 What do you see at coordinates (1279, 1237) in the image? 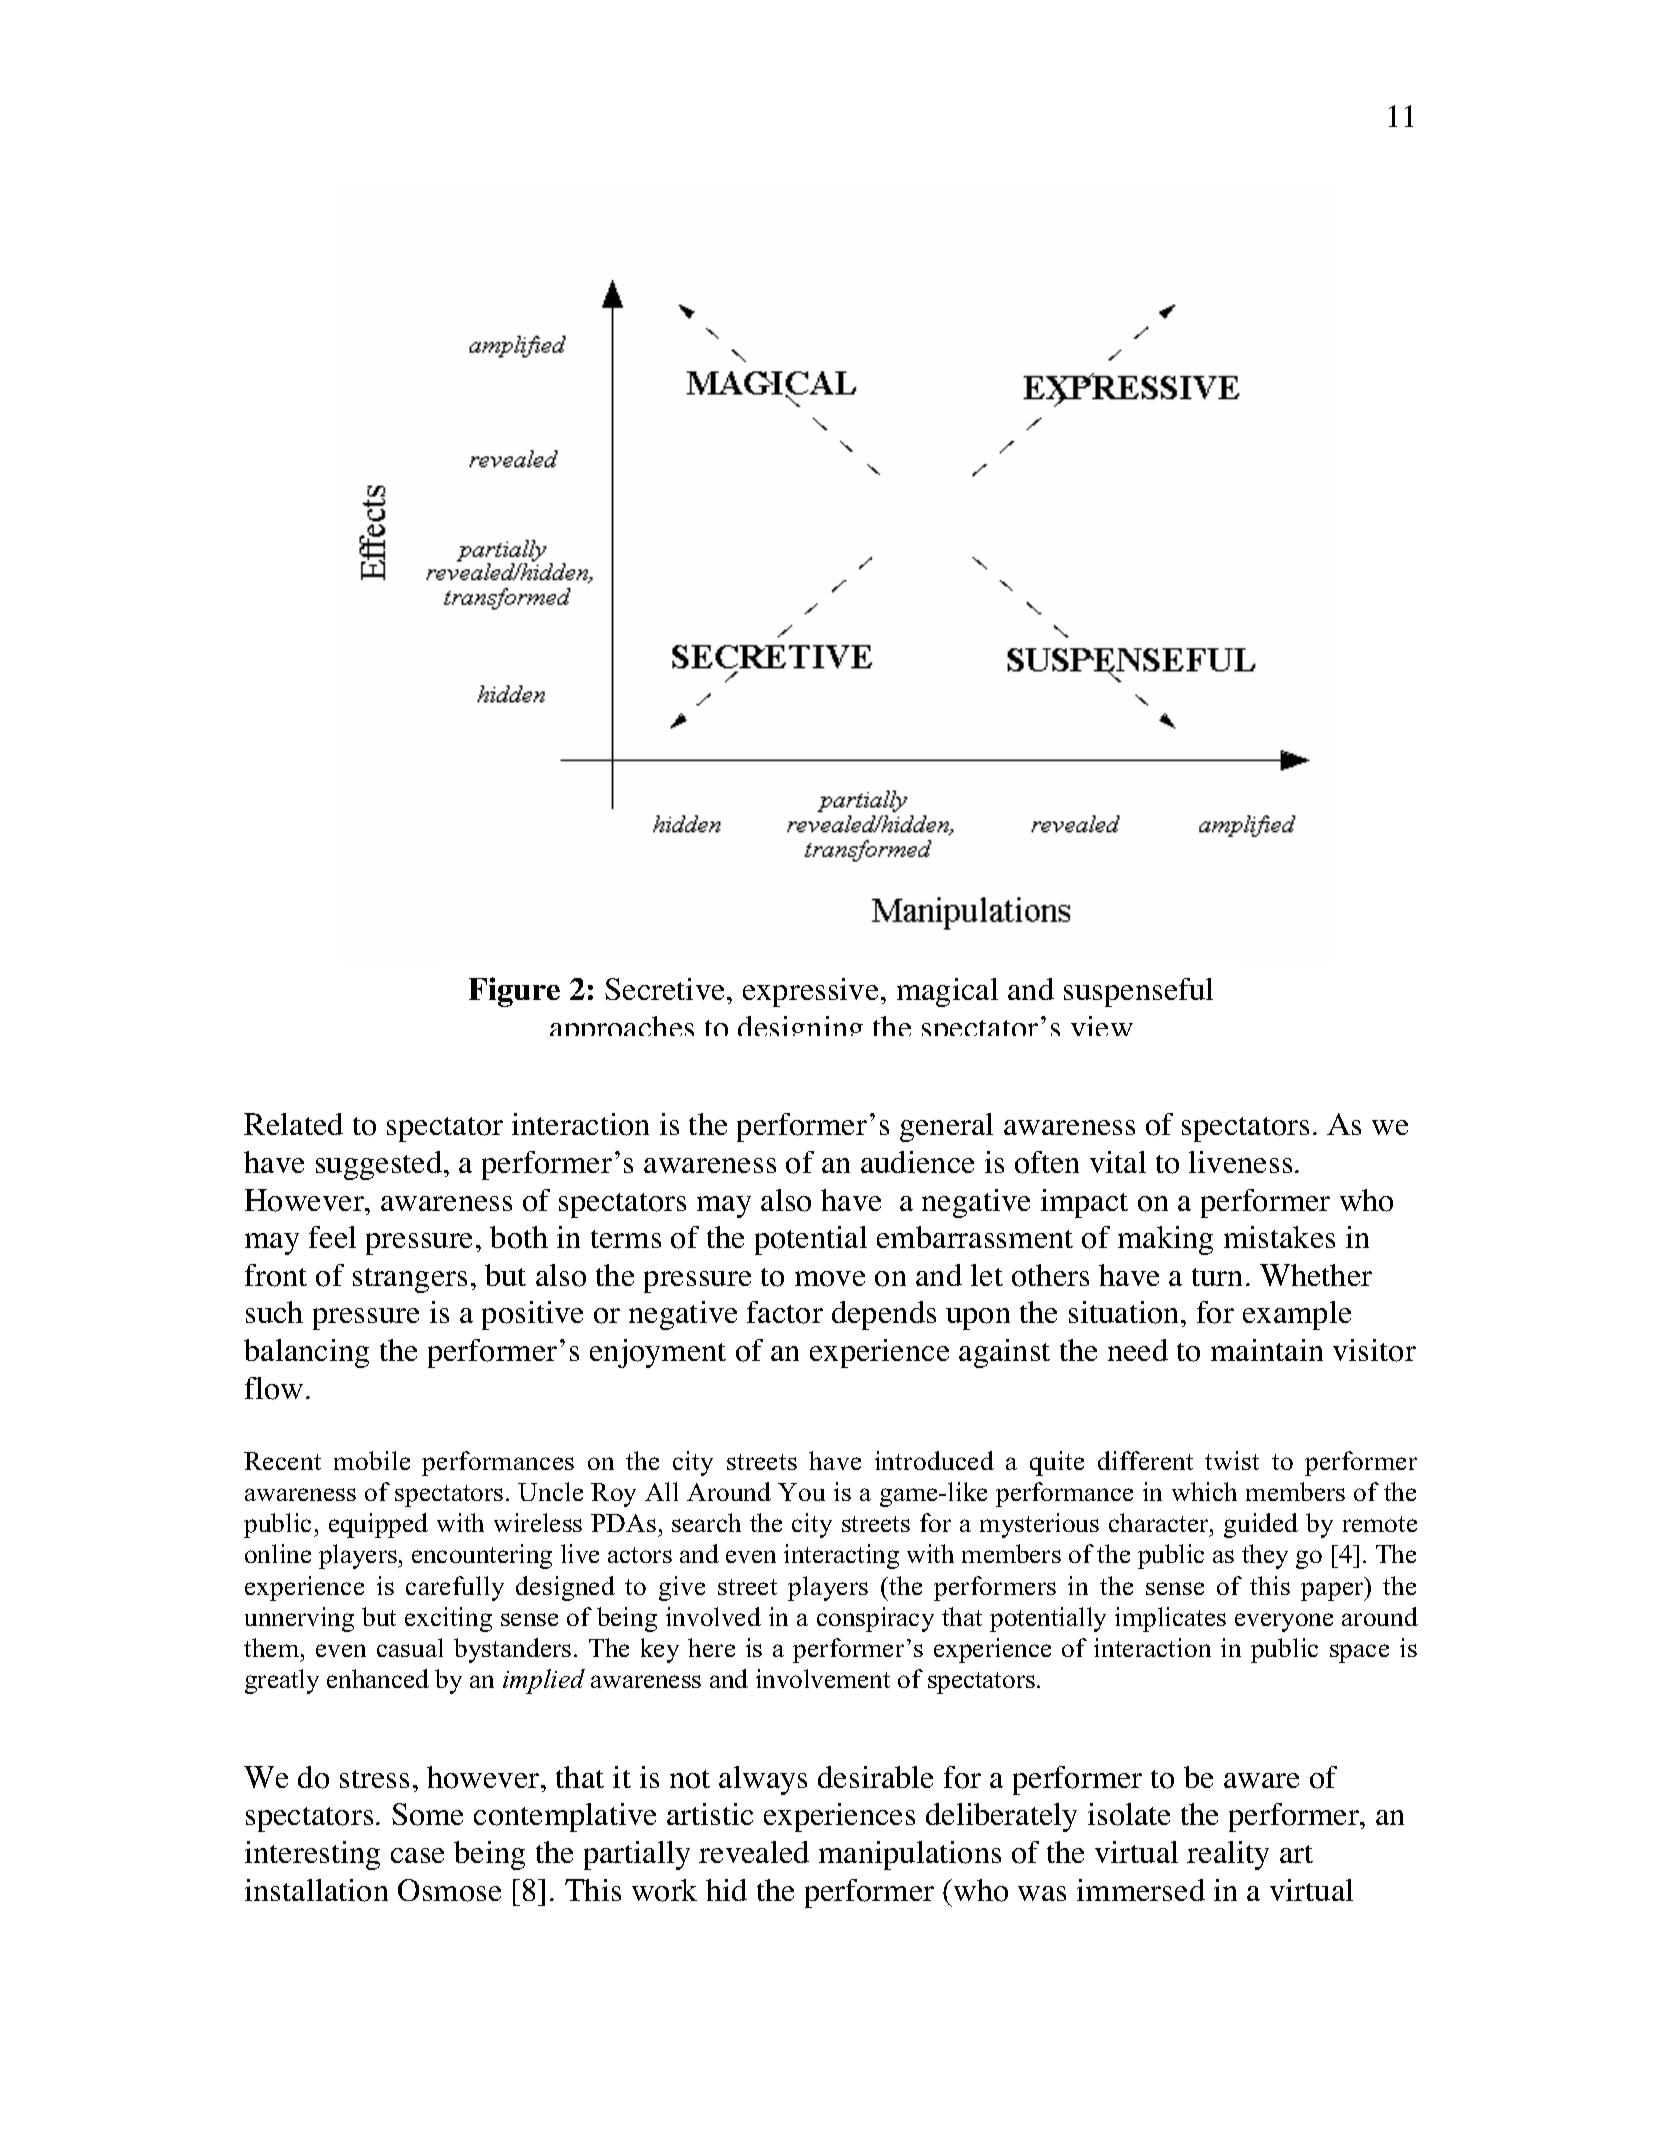
I see `mistakes` at bounding box center [1279, 1237].
